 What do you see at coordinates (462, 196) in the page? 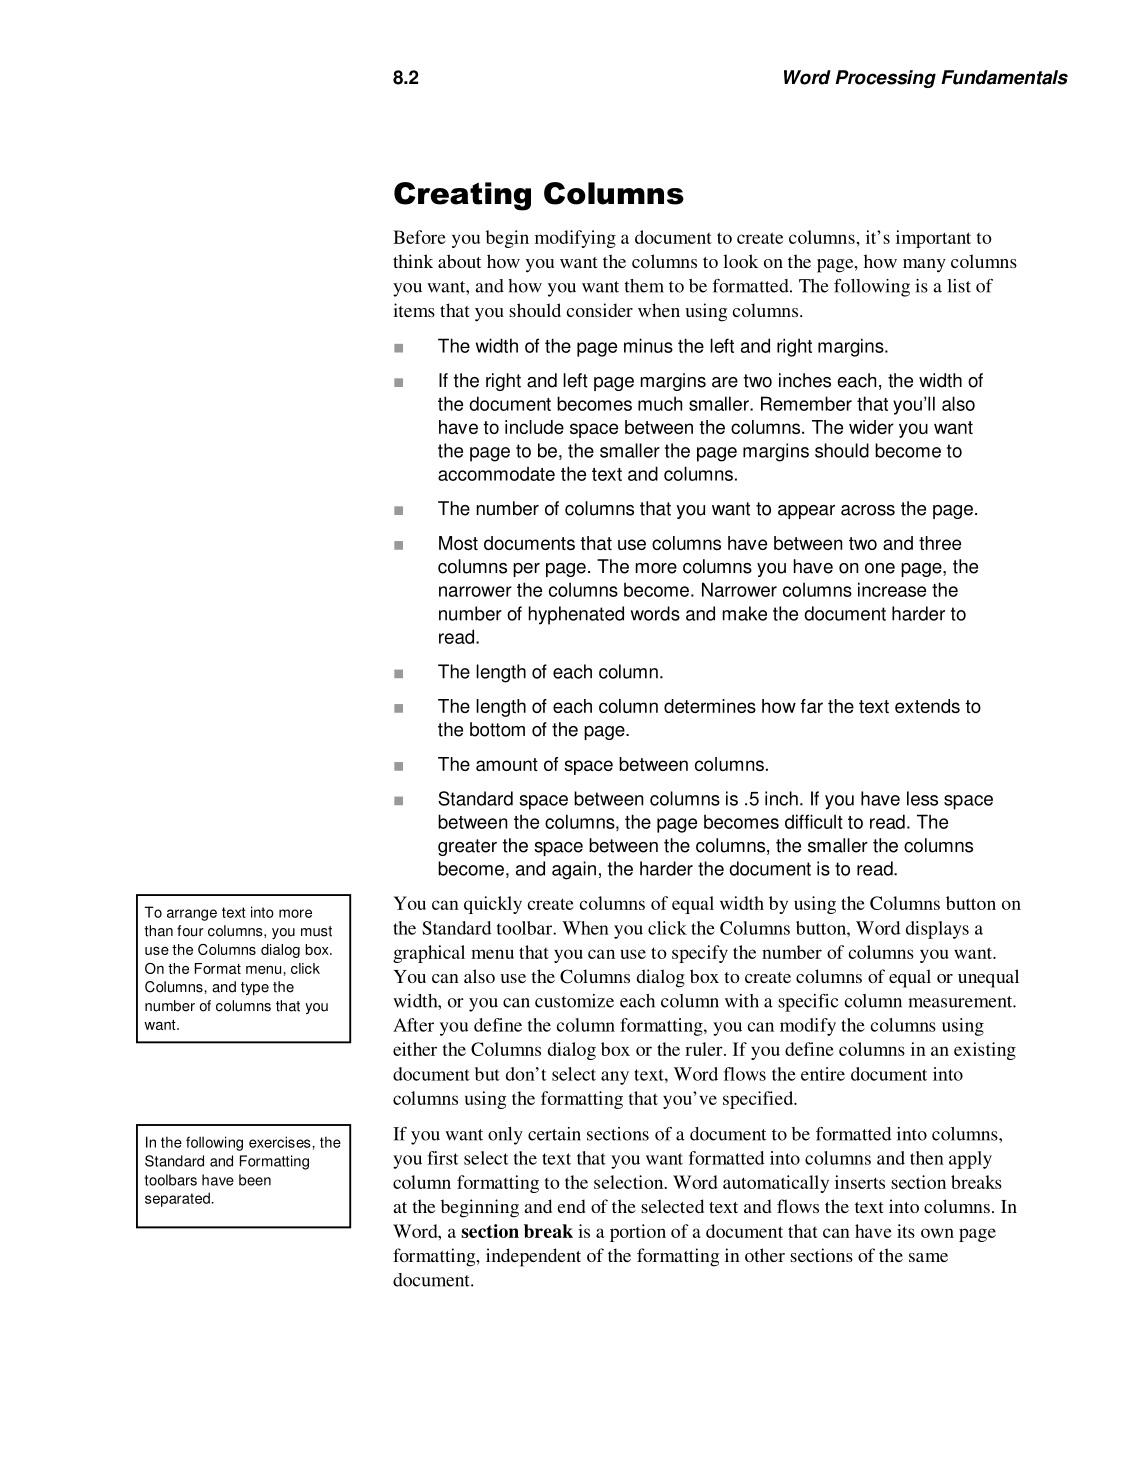
I see `Creating` at bounding box center [462, 196].
